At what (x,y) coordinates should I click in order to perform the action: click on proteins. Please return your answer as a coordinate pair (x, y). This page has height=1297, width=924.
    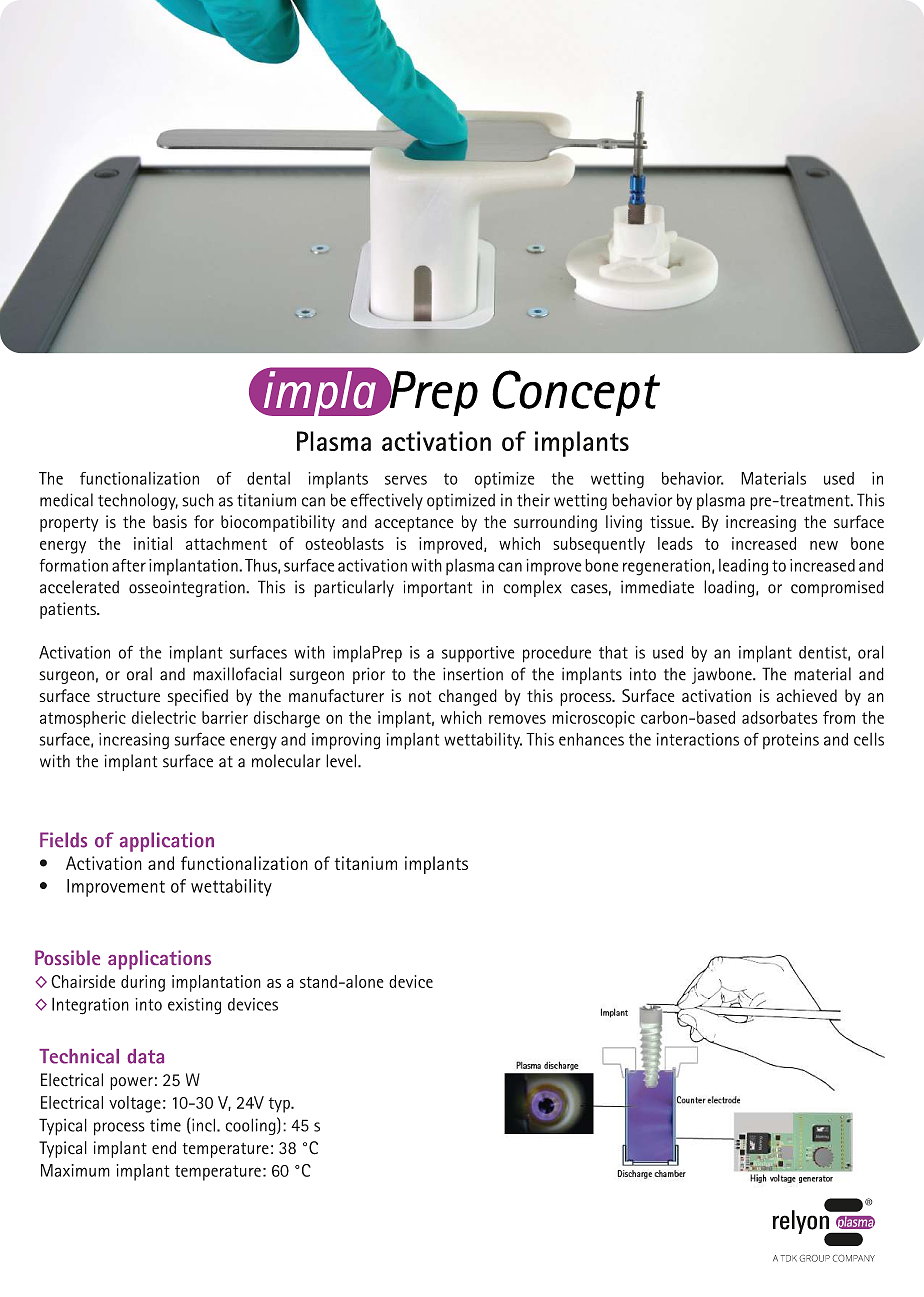
    Looking at the image, I should click on (791, 741).
